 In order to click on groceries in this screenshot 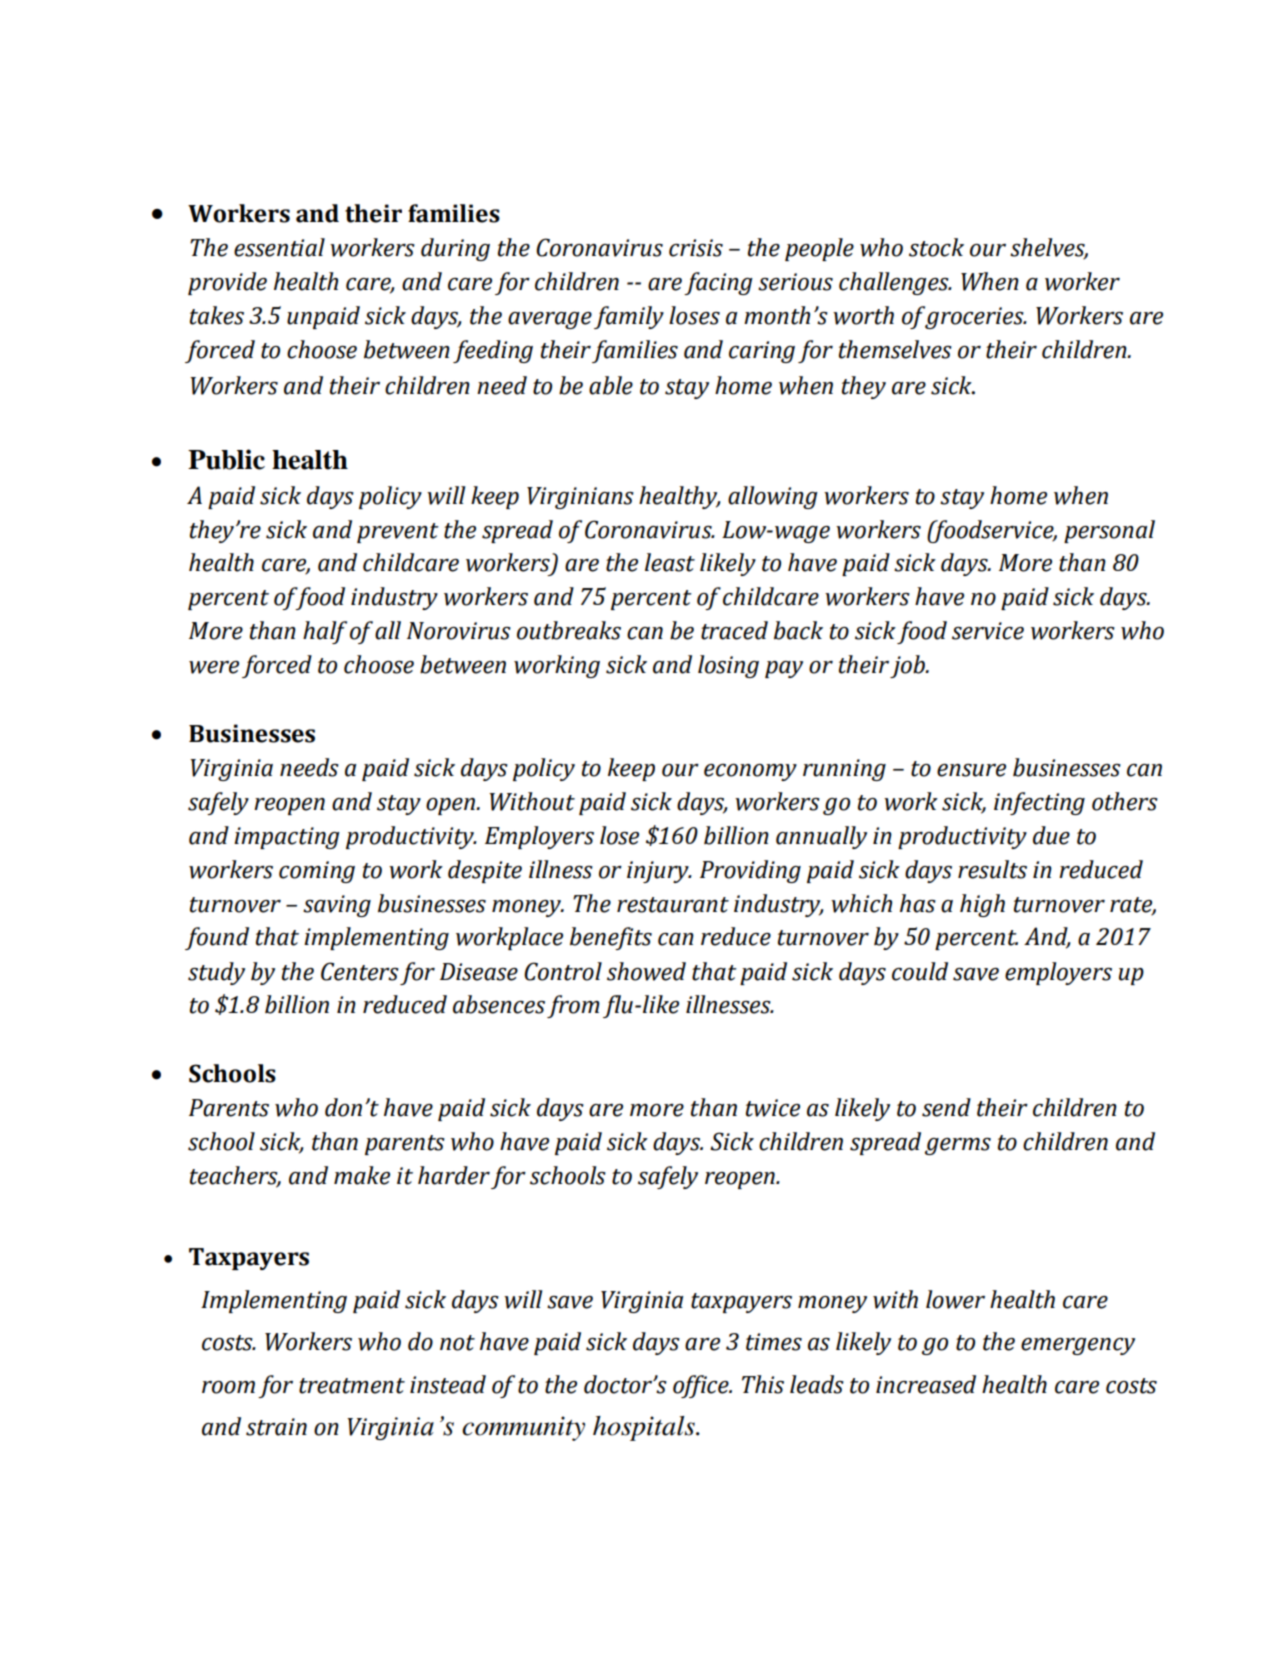, I will do `click(975, 318)`.
